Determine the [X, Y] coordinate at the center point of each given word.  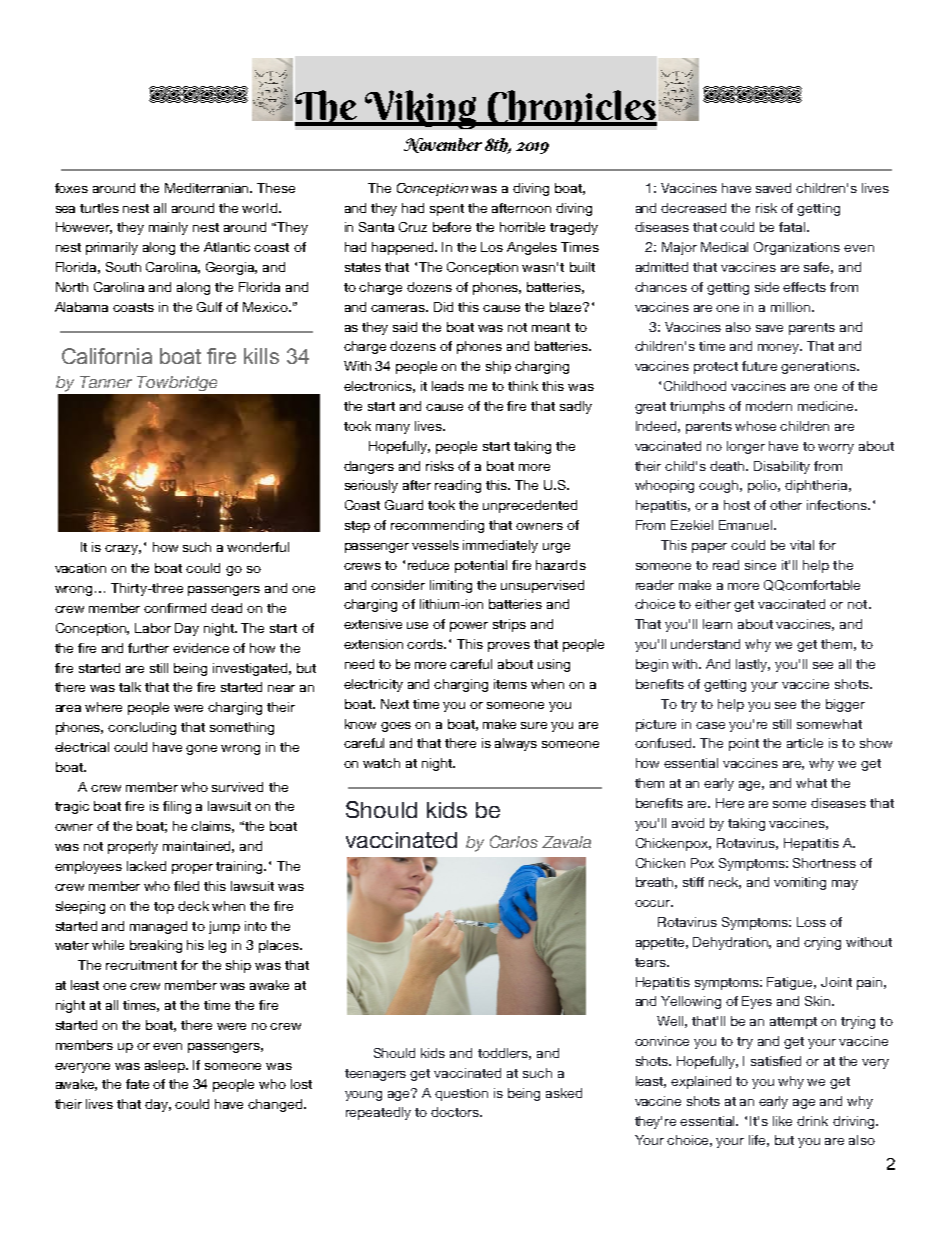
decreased [693, 208]
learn [717, 624]
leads [448, 386]
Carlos [514, 841]
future [759, 366]
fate [137, 1084]
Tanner [106, 382]
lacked [146, 866]
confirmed [175, 608]
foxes [71, 188]
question [461, 1094]
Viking [421, 109]
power [469, 627]
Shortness [824, 863]
